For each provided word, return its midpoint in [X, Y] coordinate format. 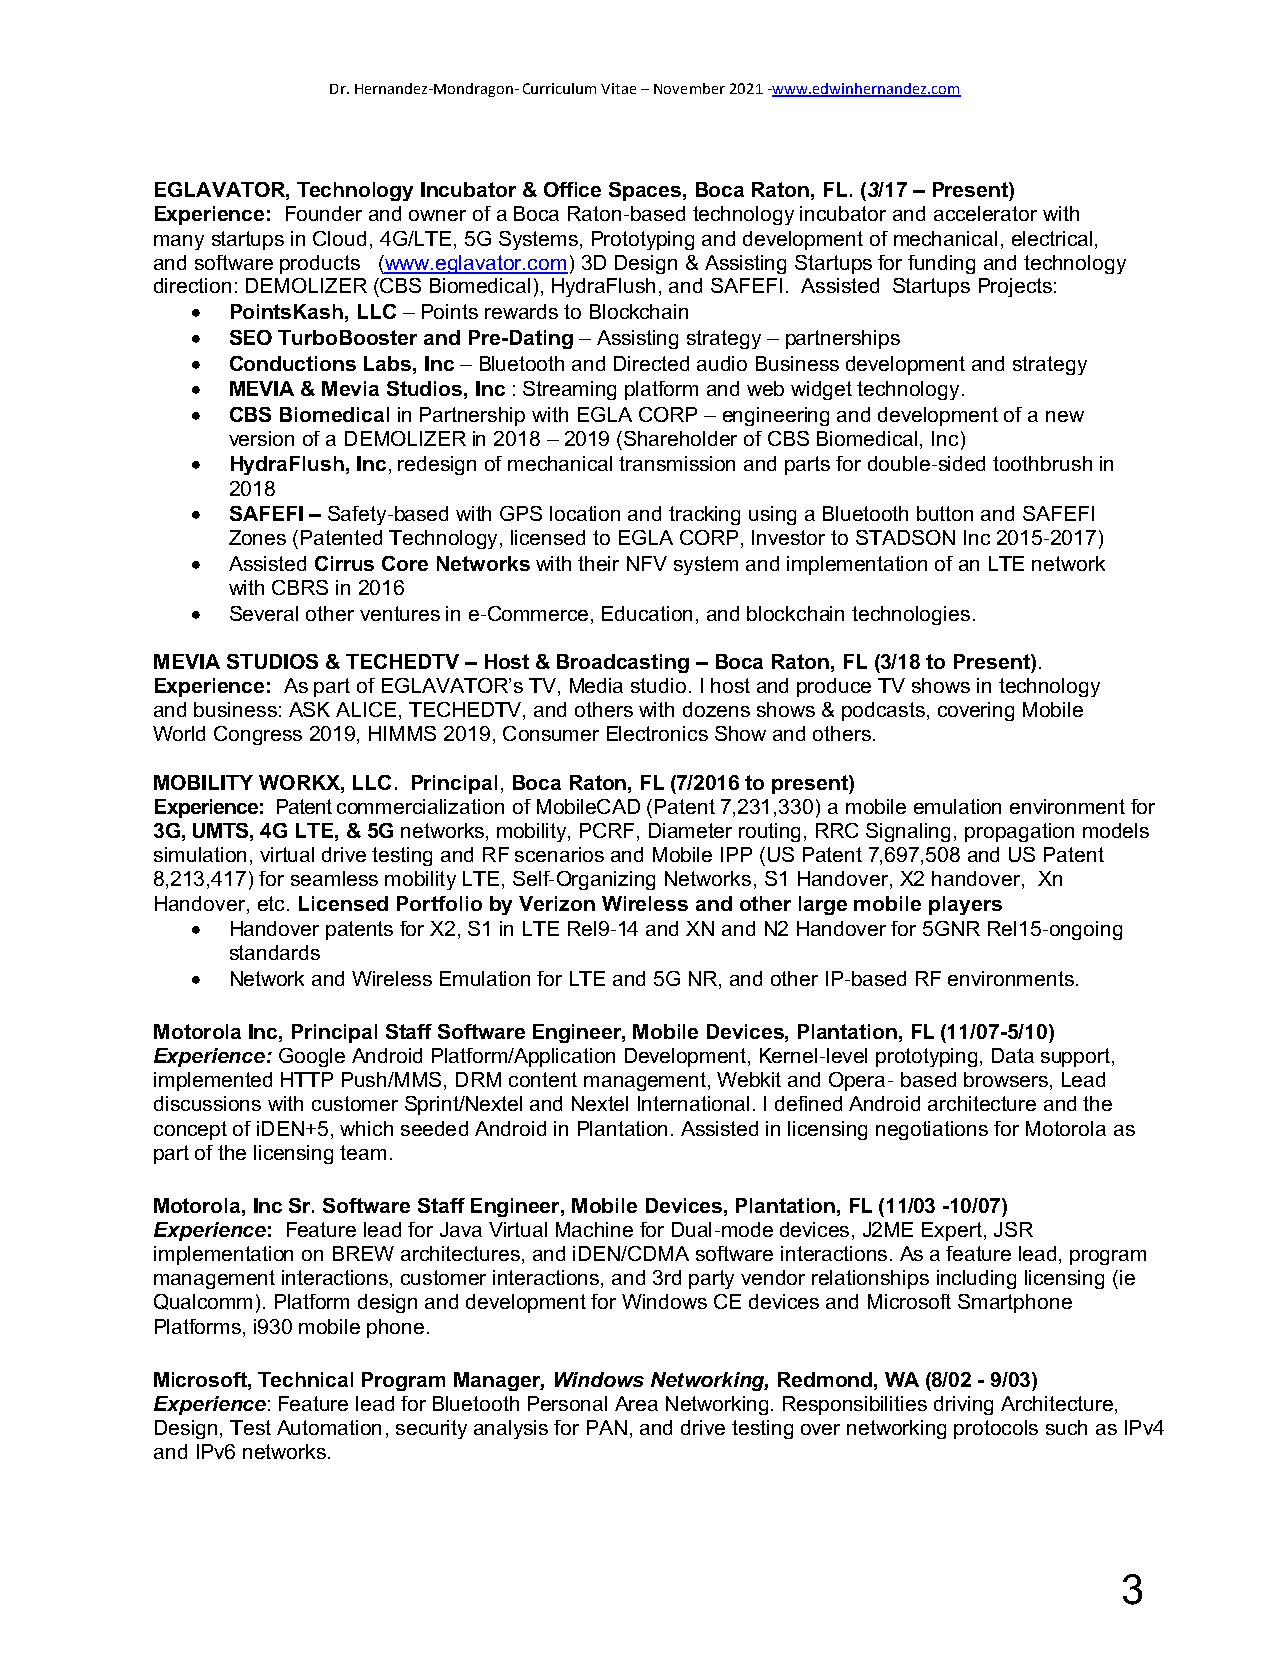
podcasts [883, 711]
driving [963, 1405]
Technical [305, 1379]
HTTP [307, 1079]
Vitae [618, 88]
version [261, 438]
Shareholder [680, 438]
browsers [1006, 1079]
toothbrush [1042, 463]
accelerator [985, 213]
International [693, 1103]
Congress [258, 735]
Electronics [657, 733]
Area [636, 1403]
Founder [324, 213]
